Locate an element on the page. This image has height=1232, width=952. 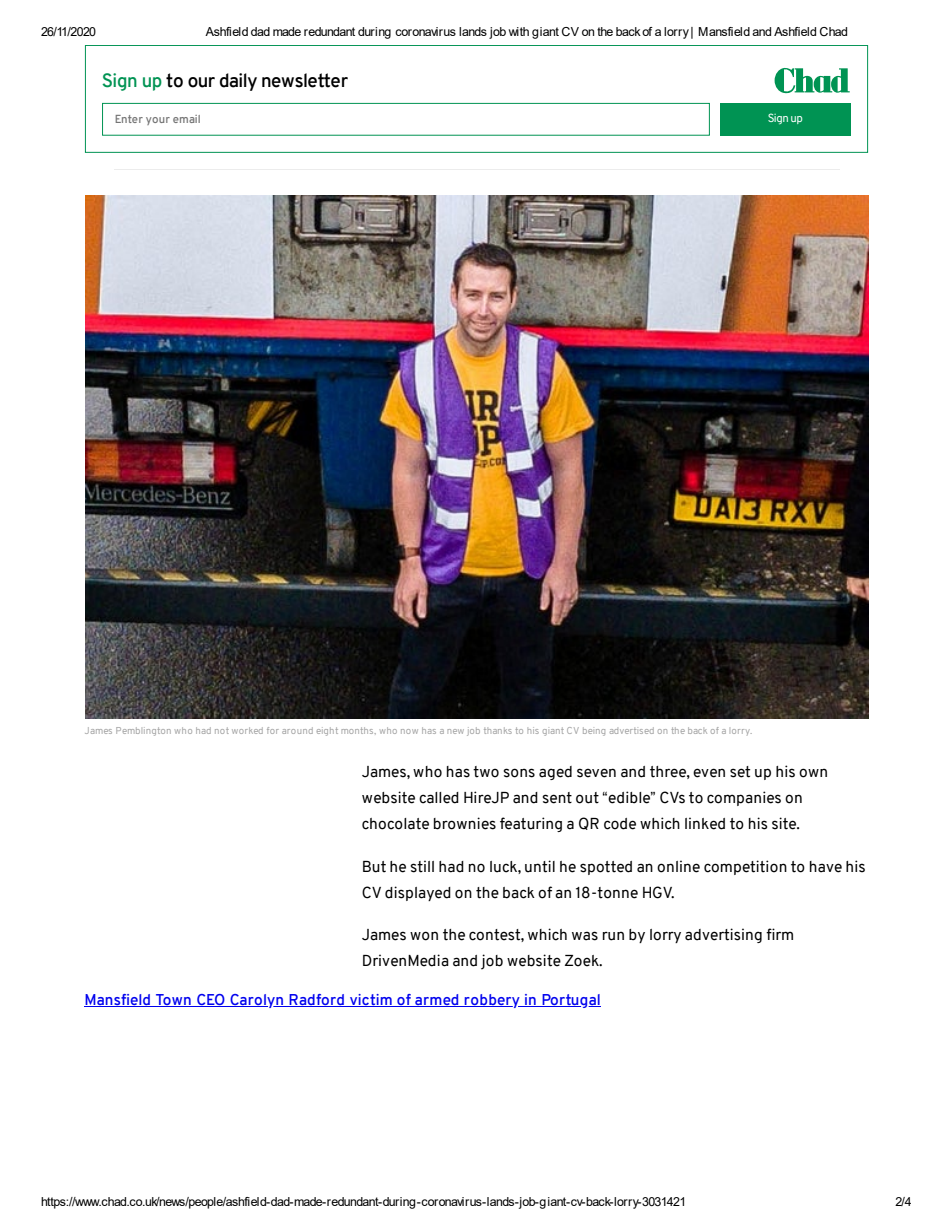
your is located at coordinates (158, 121).
